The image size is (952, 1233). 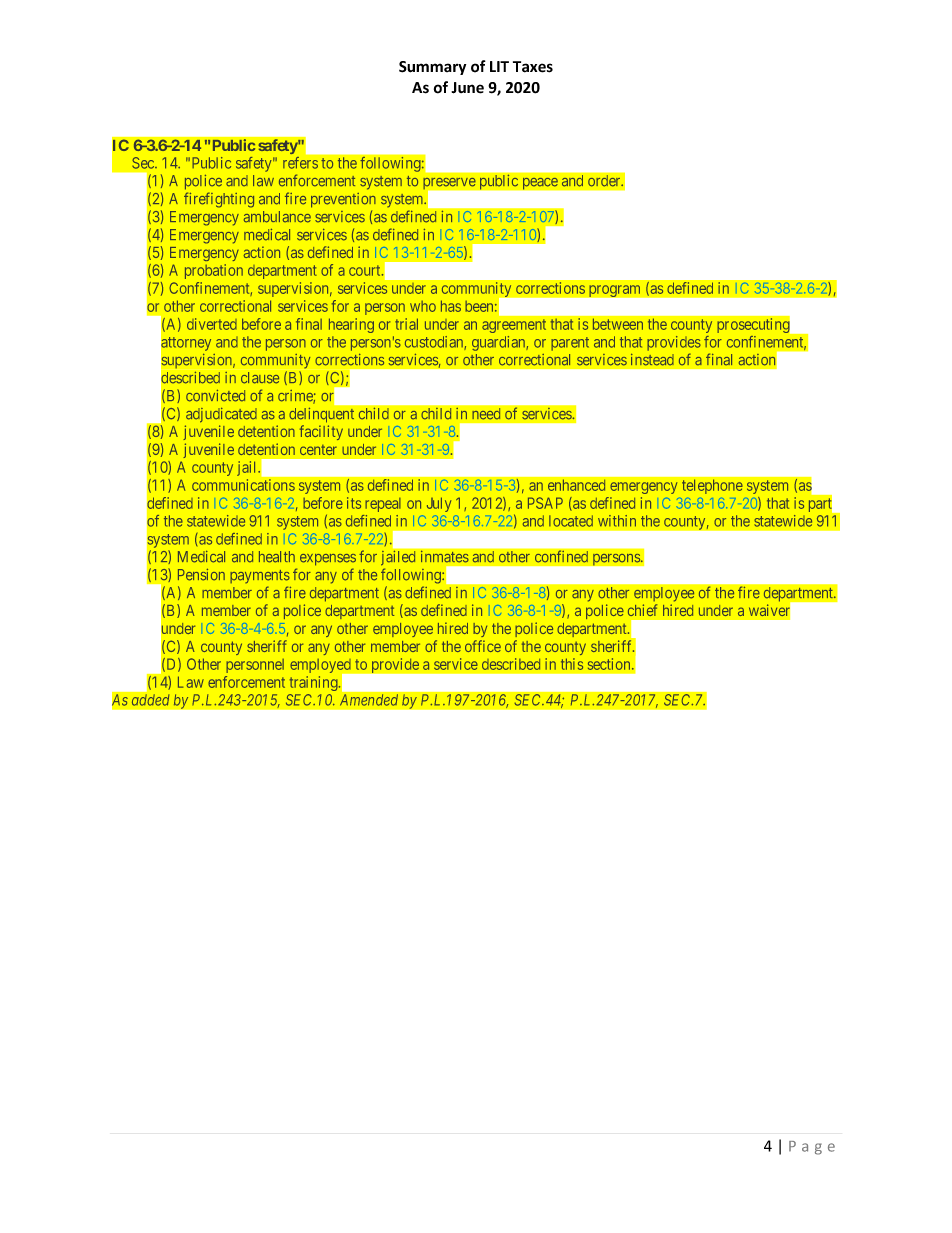 What do you see at coordinates (571, 521) in the page?
I see `located` at bounding box center [571, 521].
